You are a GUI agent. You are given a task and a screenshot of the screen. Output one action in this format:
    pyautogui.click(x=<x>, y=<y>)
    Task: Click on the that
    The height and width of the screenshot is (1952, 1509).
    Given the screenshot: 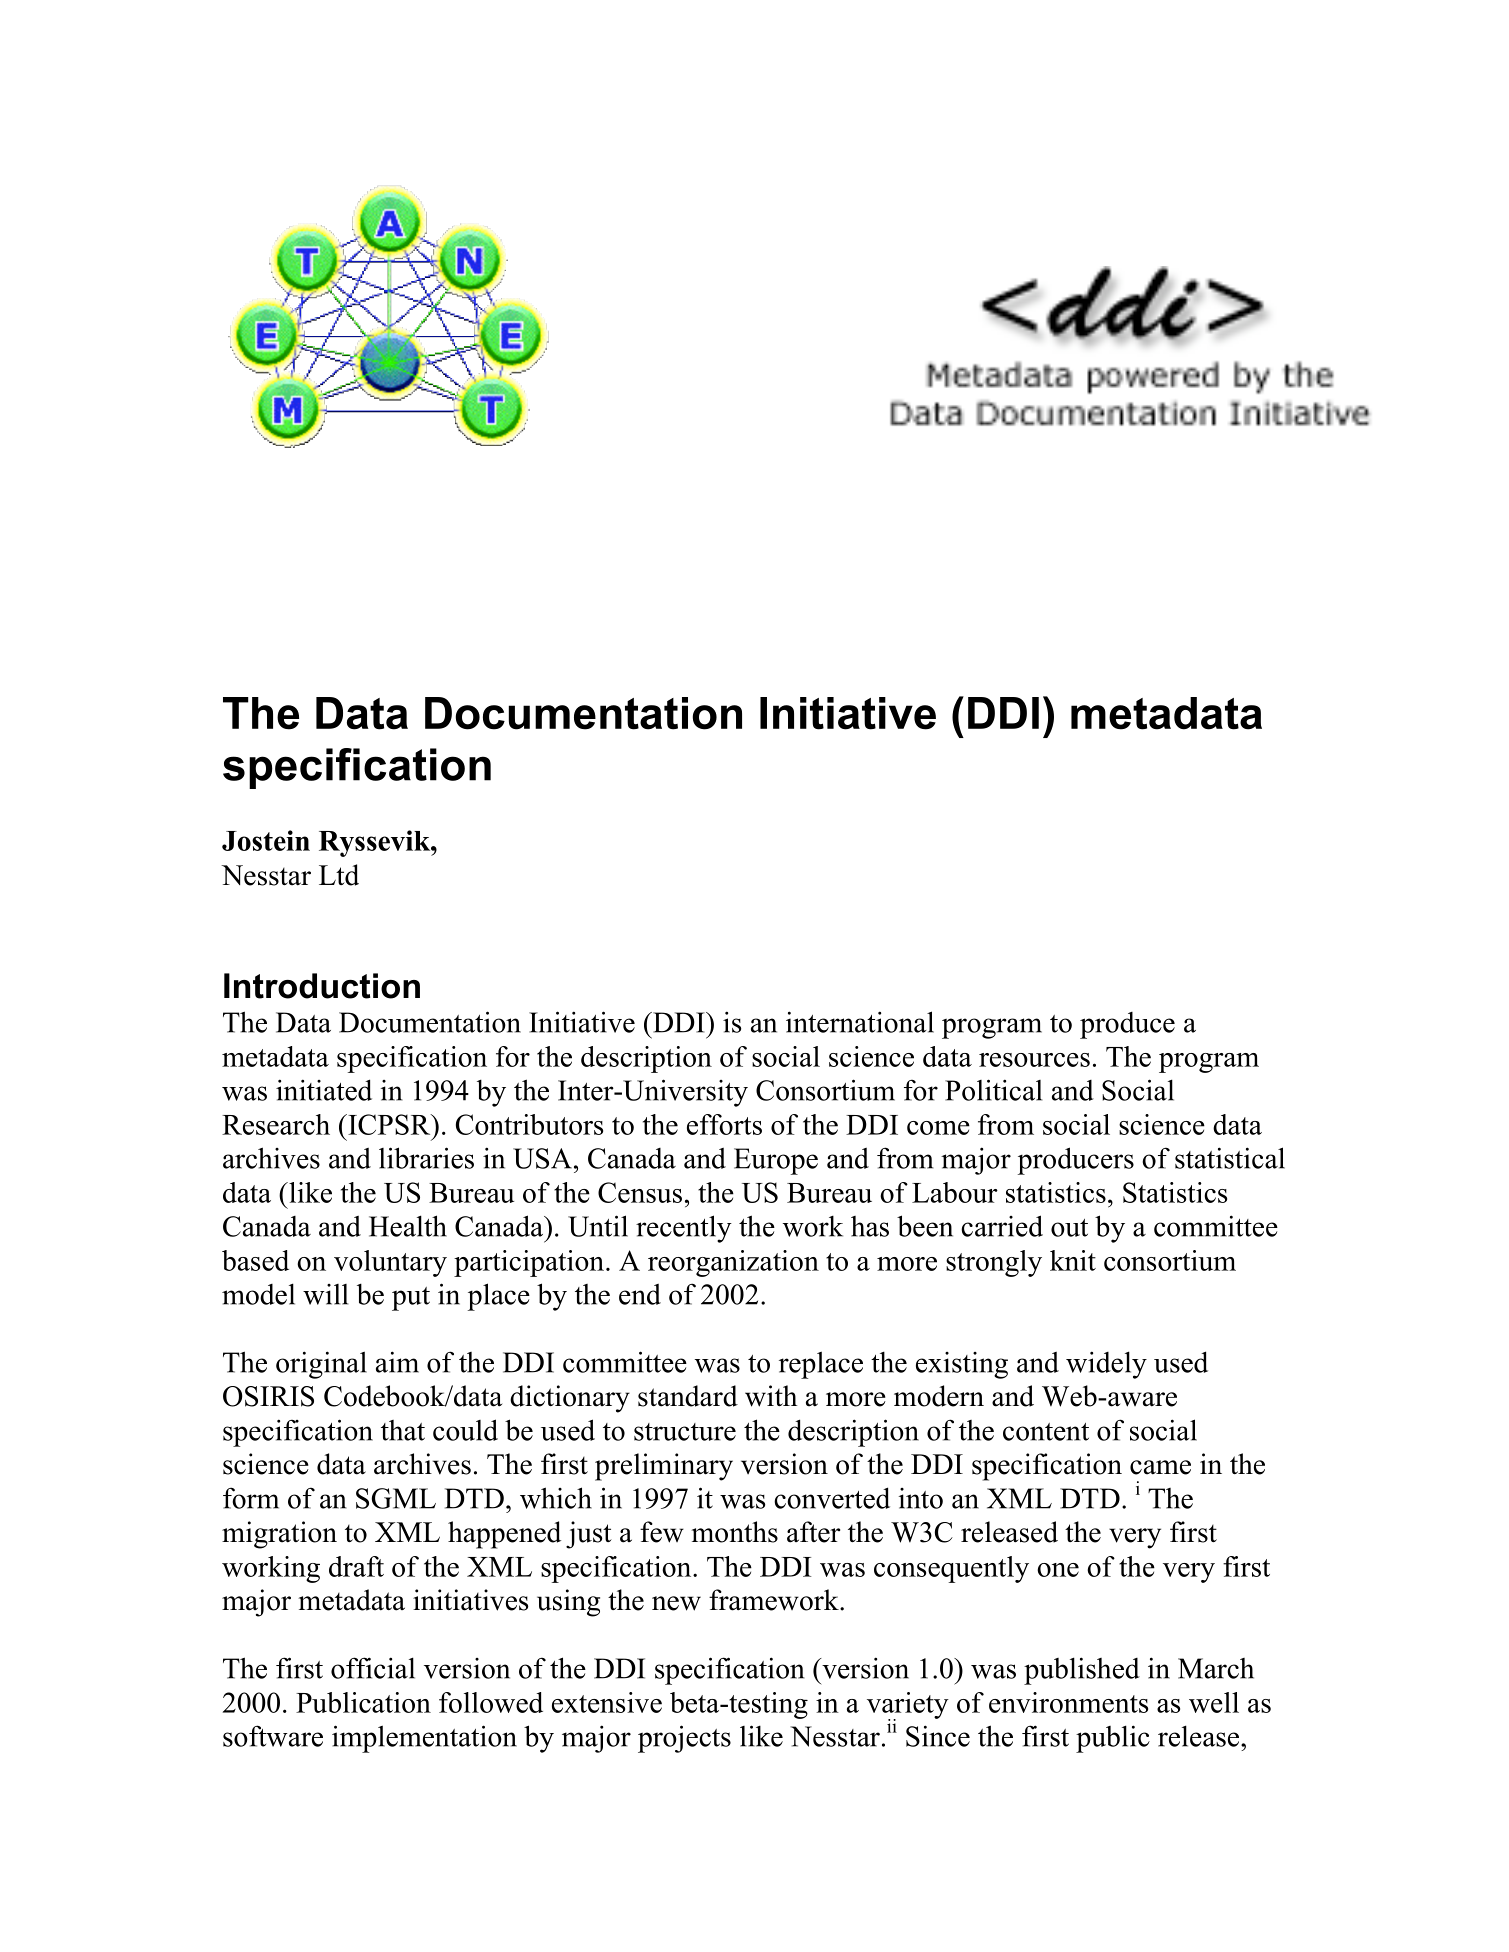 What is the action you would take?
    pyautogui.click(x=403, y=1430)
